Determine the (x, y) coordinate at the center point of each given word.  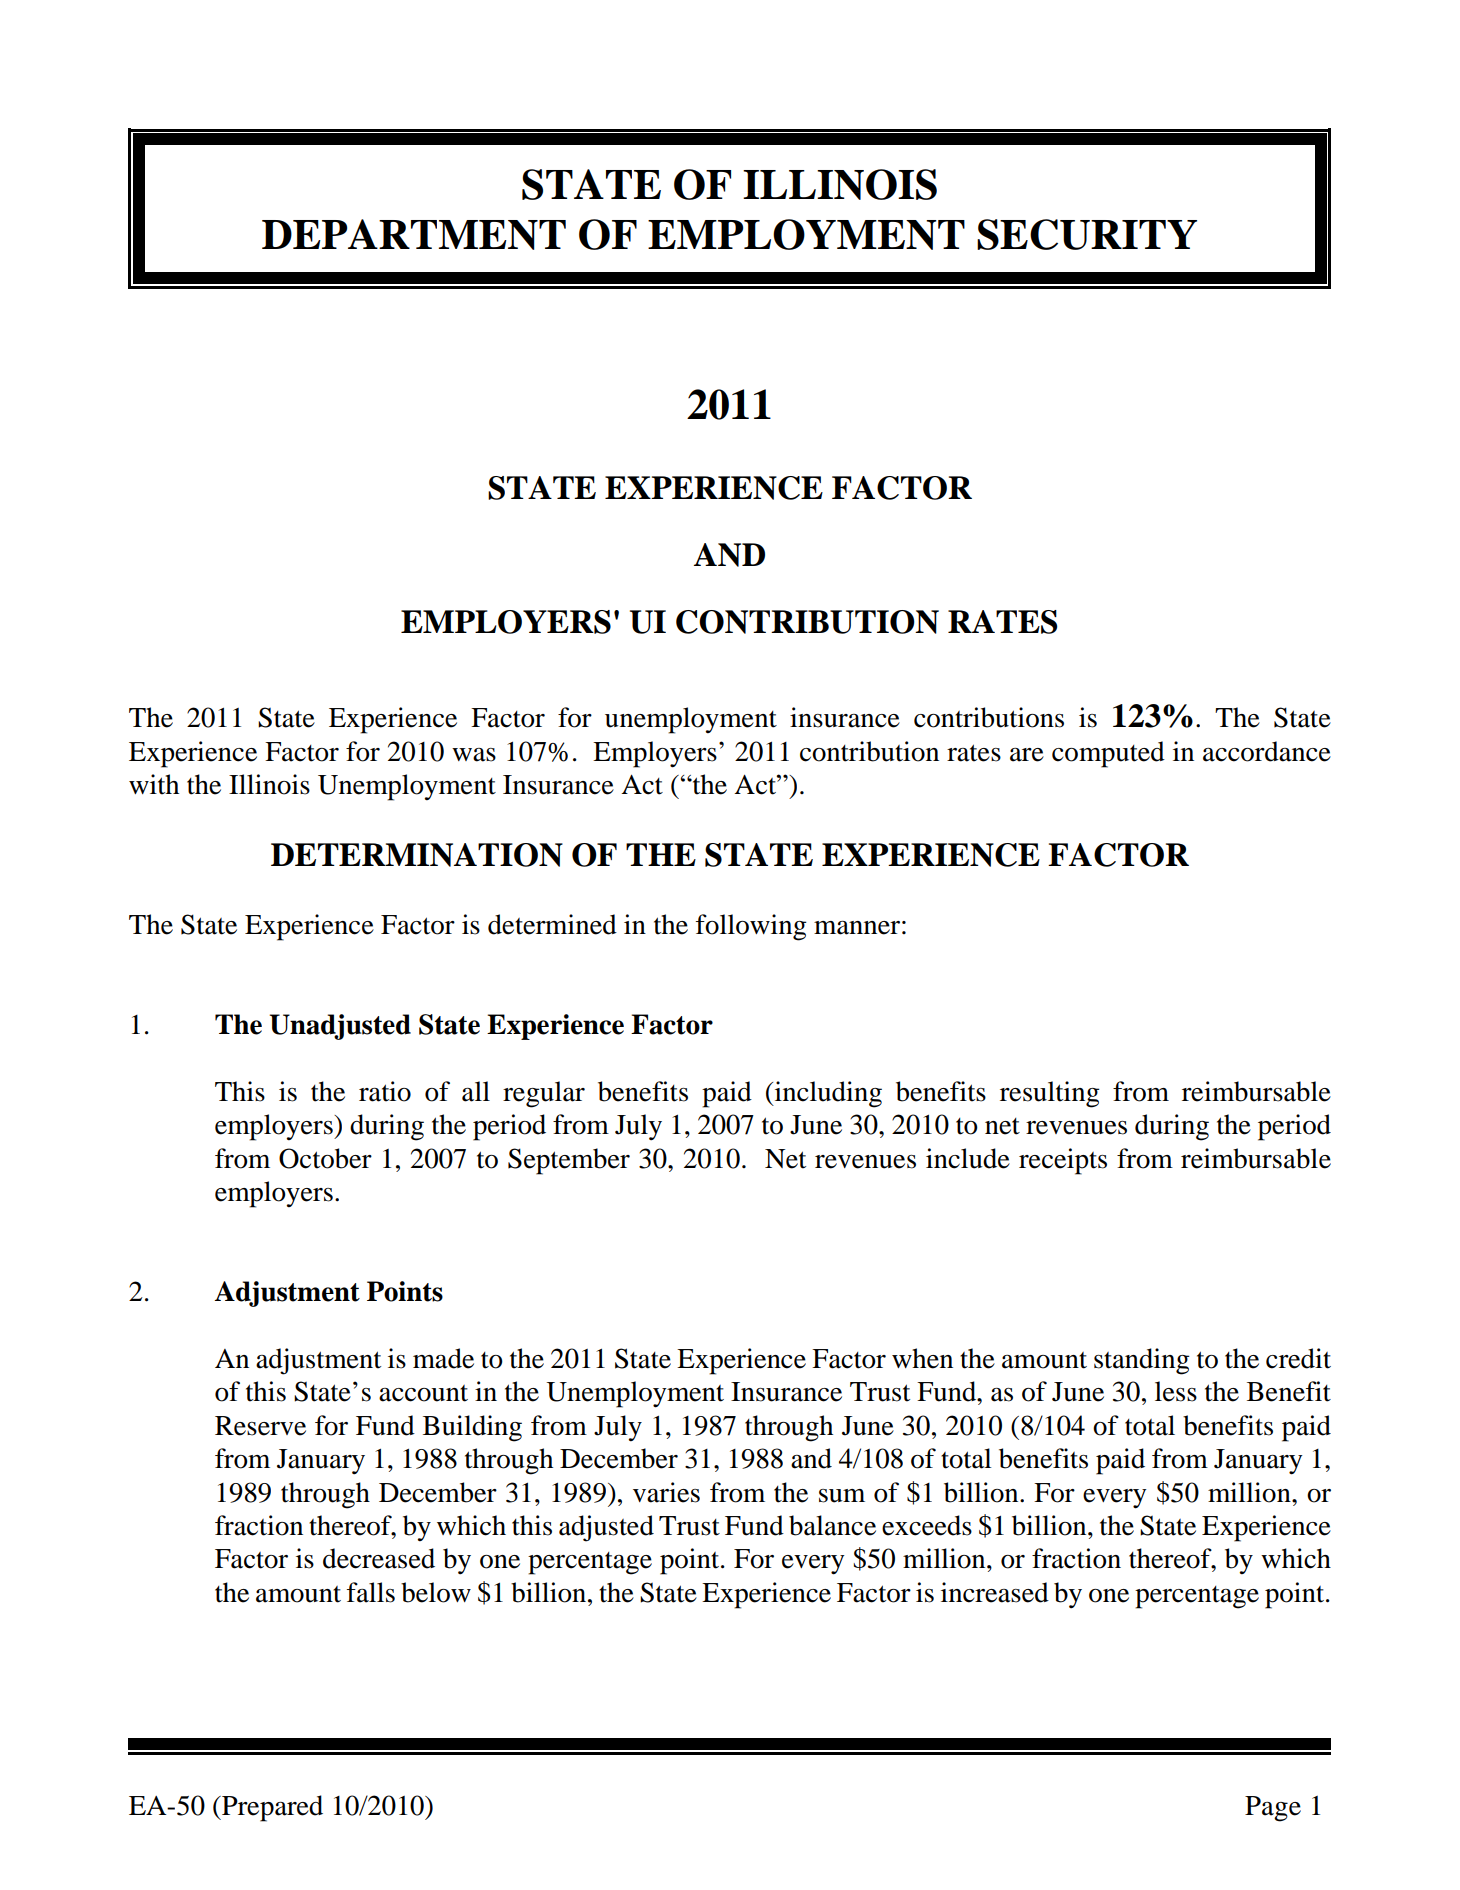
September (569, 1161)
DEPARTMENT (414, 234)
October (325, 1158)
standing (1142, 1361)
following (751, 927)
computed (1108, 754)
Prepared (271, 1808)
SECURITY (1087, 234)
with (154, 784)
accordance (1267, 751)
